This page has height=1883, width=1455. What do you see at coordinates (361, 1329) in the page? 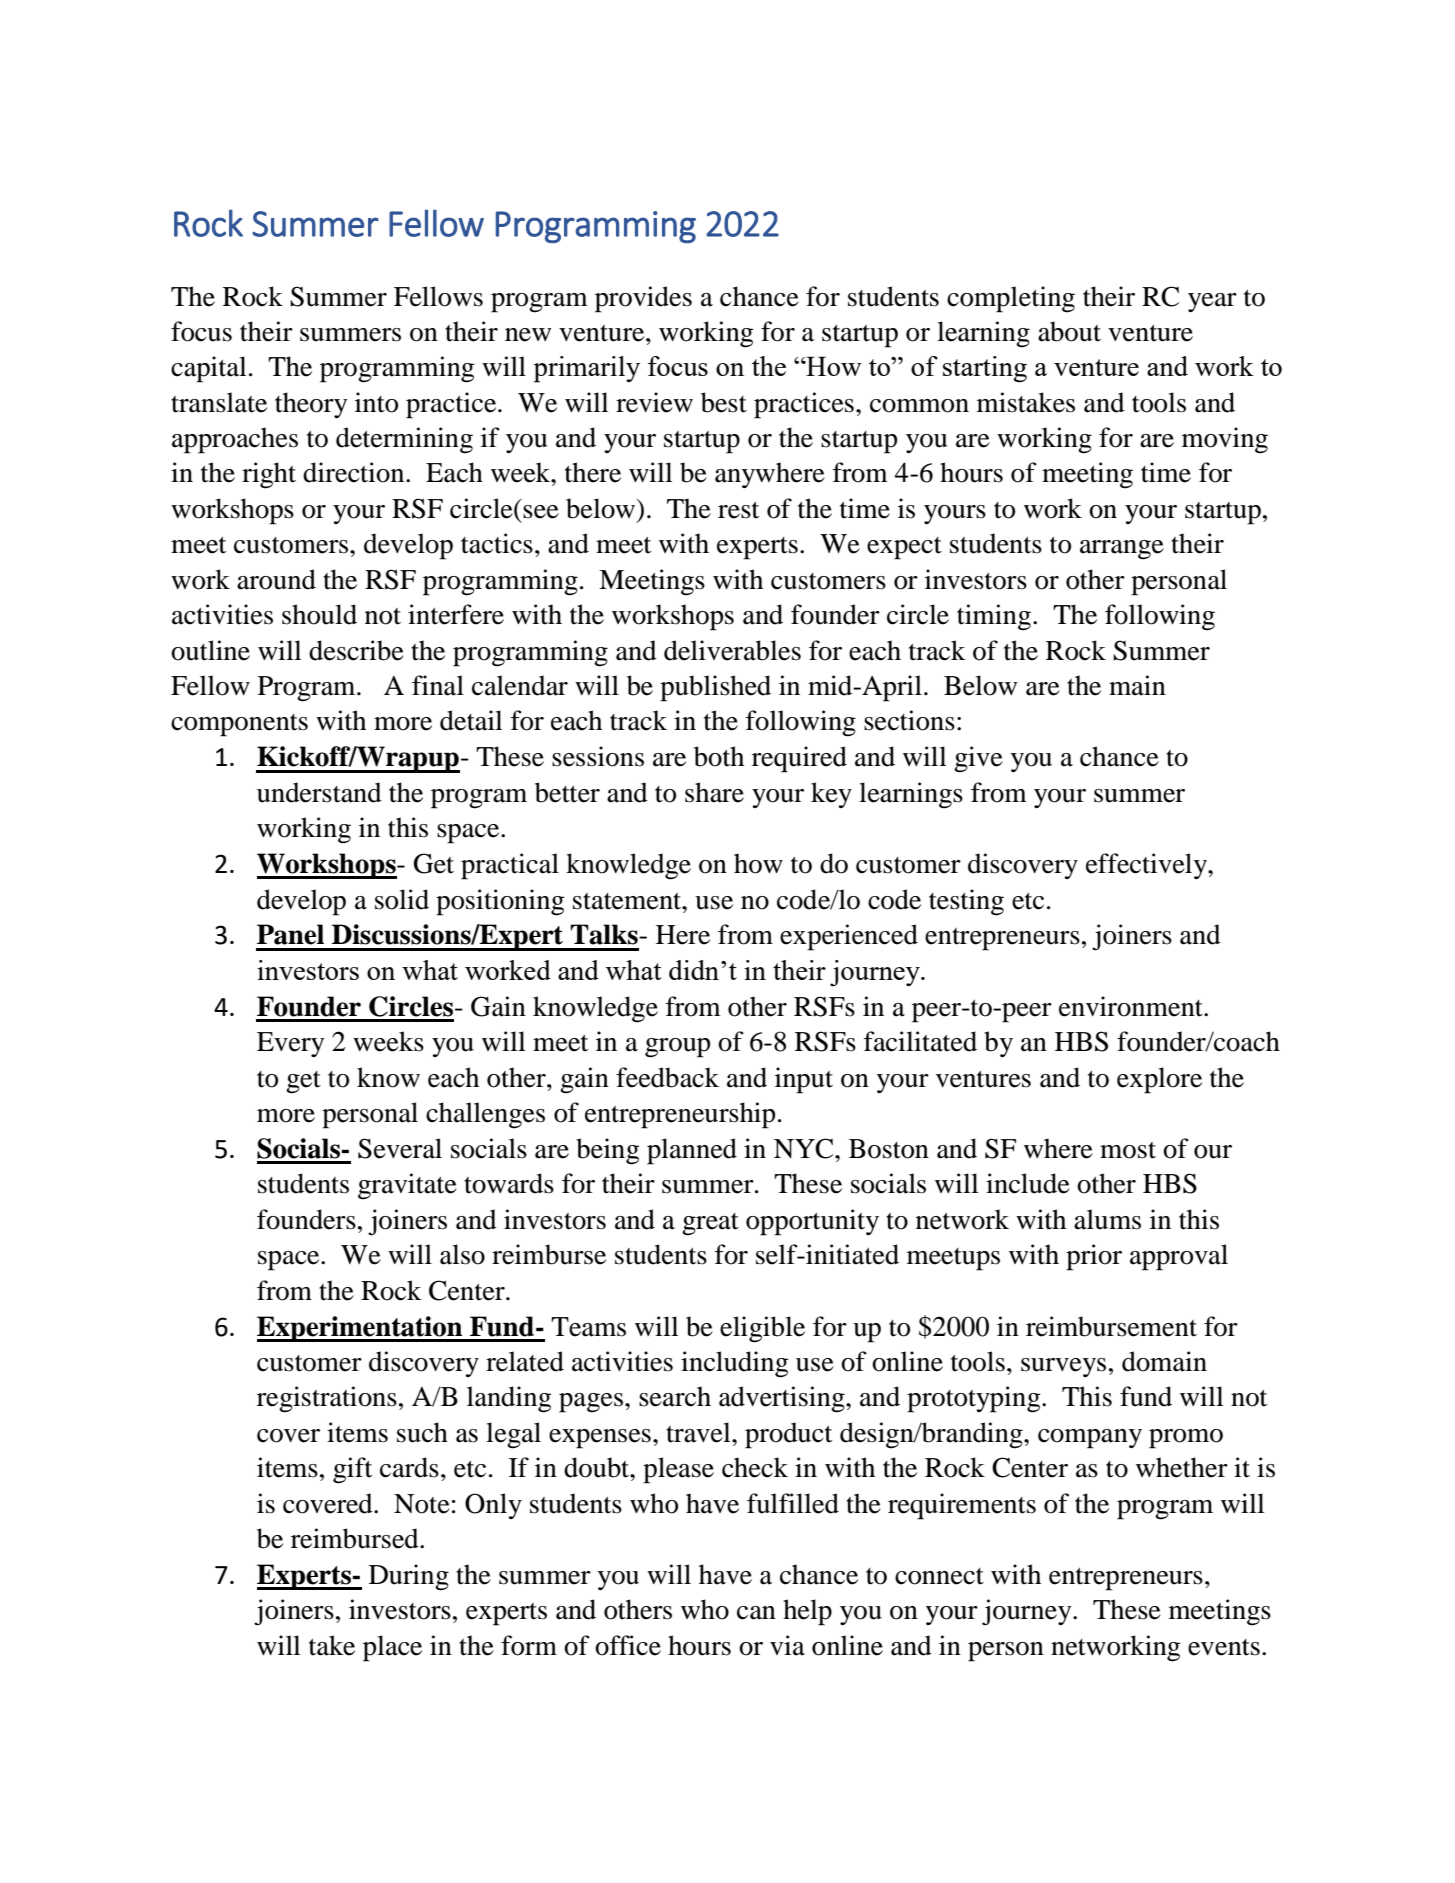
I see `Experimentation` at bounding box center [361, 1329].
